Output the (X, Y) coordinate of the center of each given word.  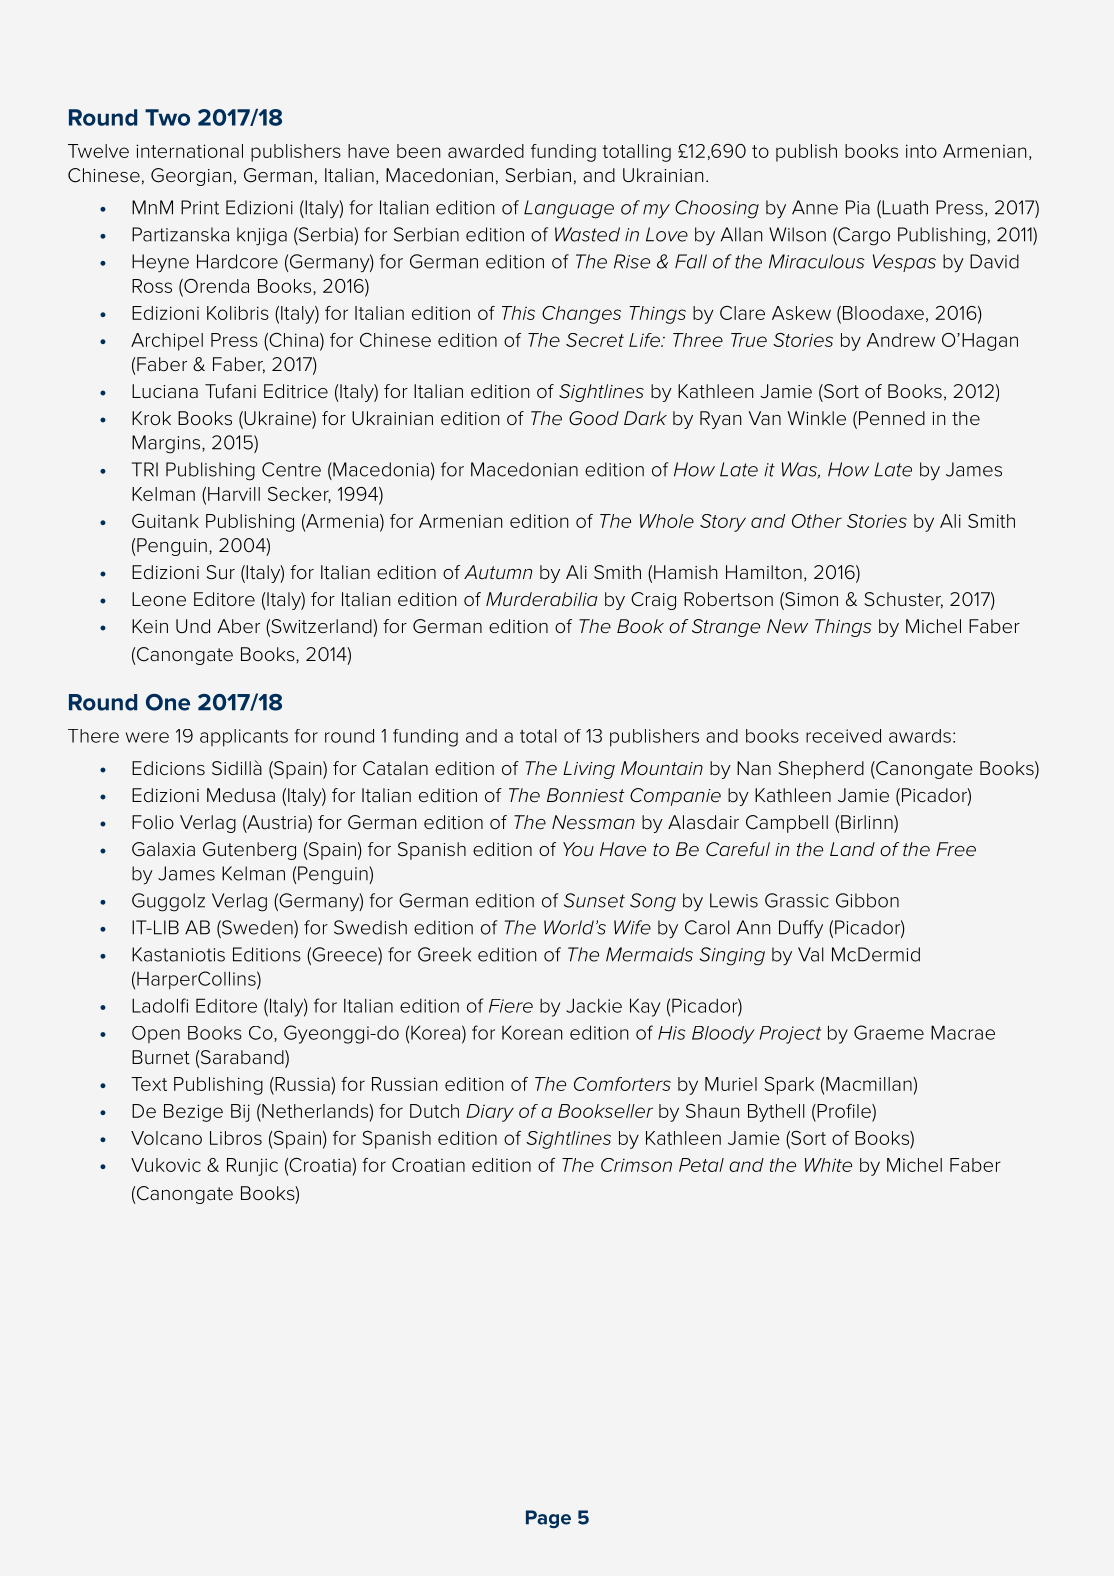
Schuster (904, 600)
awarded (486, 151)
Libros (236, 1138)
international (189, 151)
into (921, 151)
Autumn (498, 572)
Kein (150, 626)
